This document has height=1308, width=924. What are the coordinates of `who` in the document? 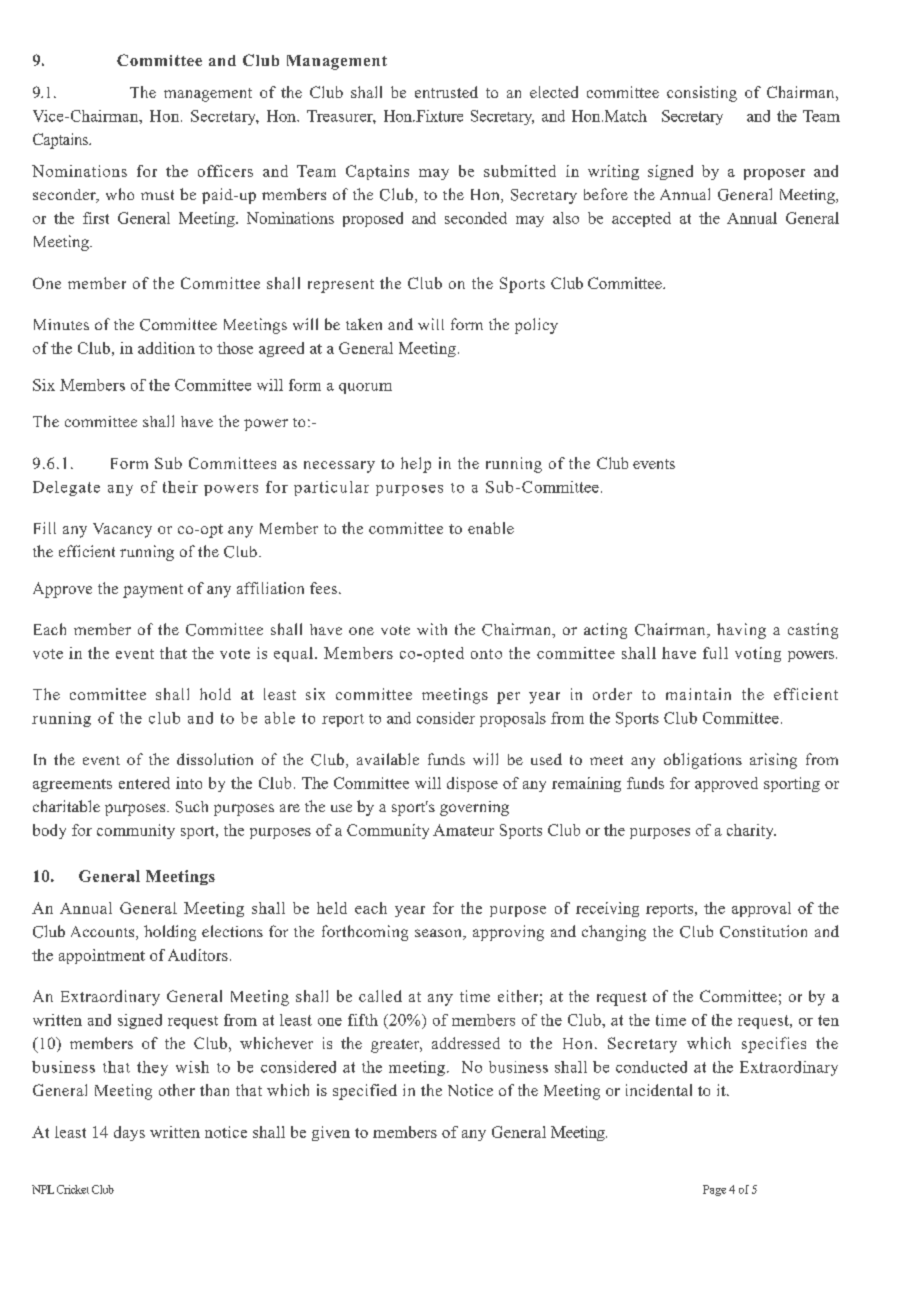 It's located at (120, 194).
